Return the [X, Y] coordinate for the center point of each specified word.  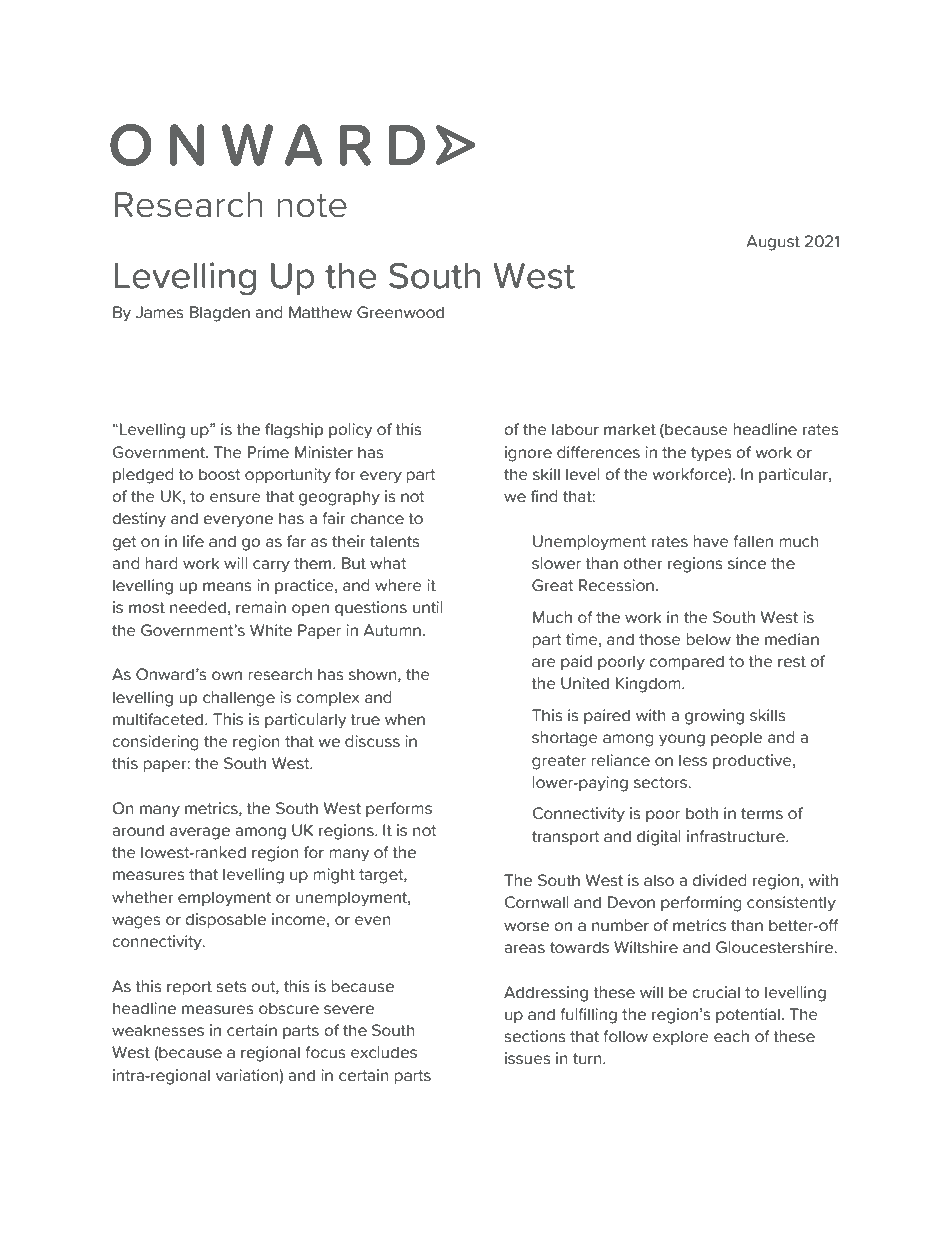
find [544, 496]
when [405, 719]
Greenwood [400, 312]
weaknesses [158, 1030]
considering [155, 743]
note [312, 206]
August [773, 243]
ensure [235, 497]
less [693, 760]
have [711, 541]
